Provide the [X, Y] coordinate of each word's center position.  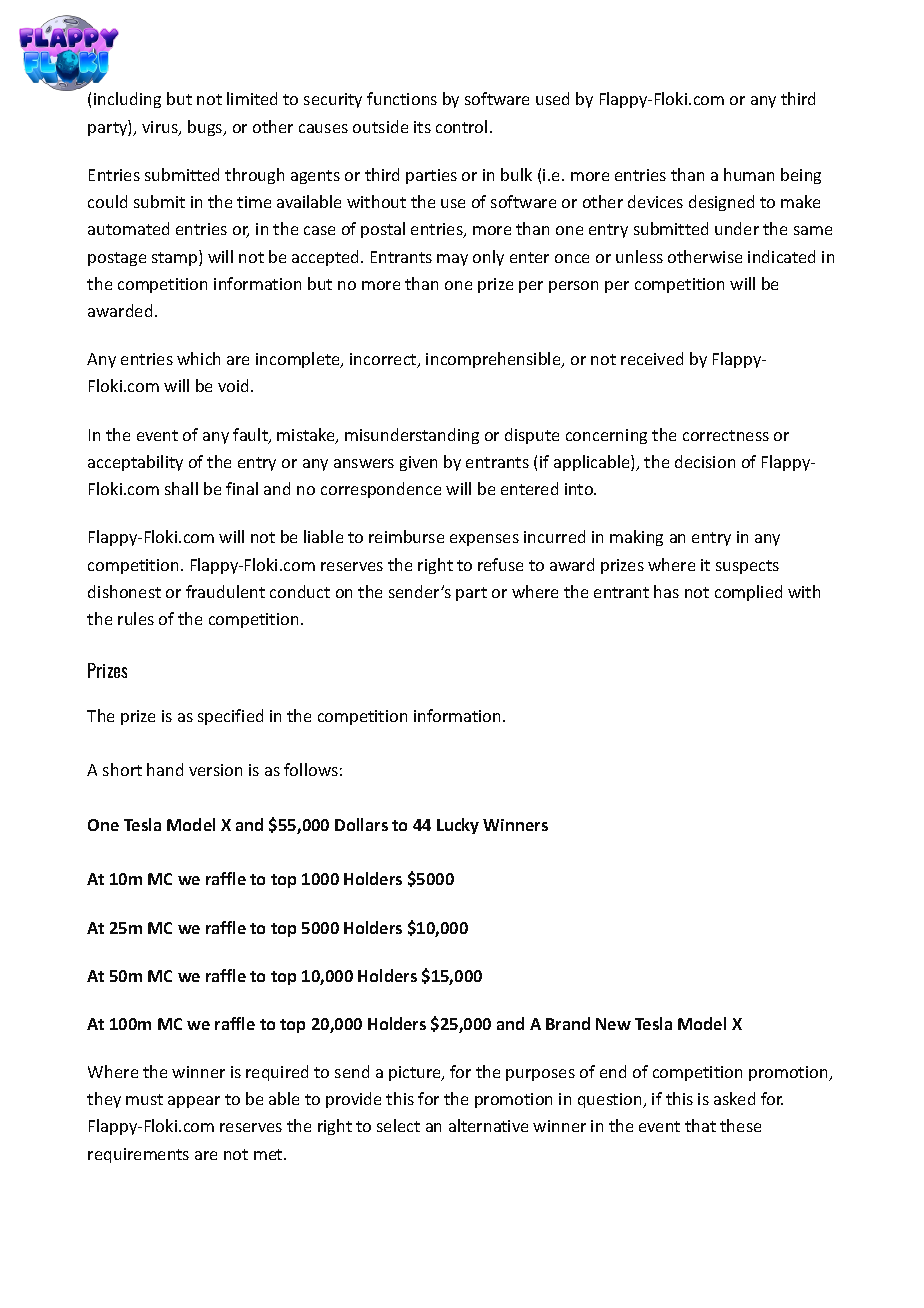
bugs [206, 128]
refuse [500, 564]
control [461, 126]
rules [136, 618]
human [749, 174]
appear [194, 1102]
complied [748, 593]
